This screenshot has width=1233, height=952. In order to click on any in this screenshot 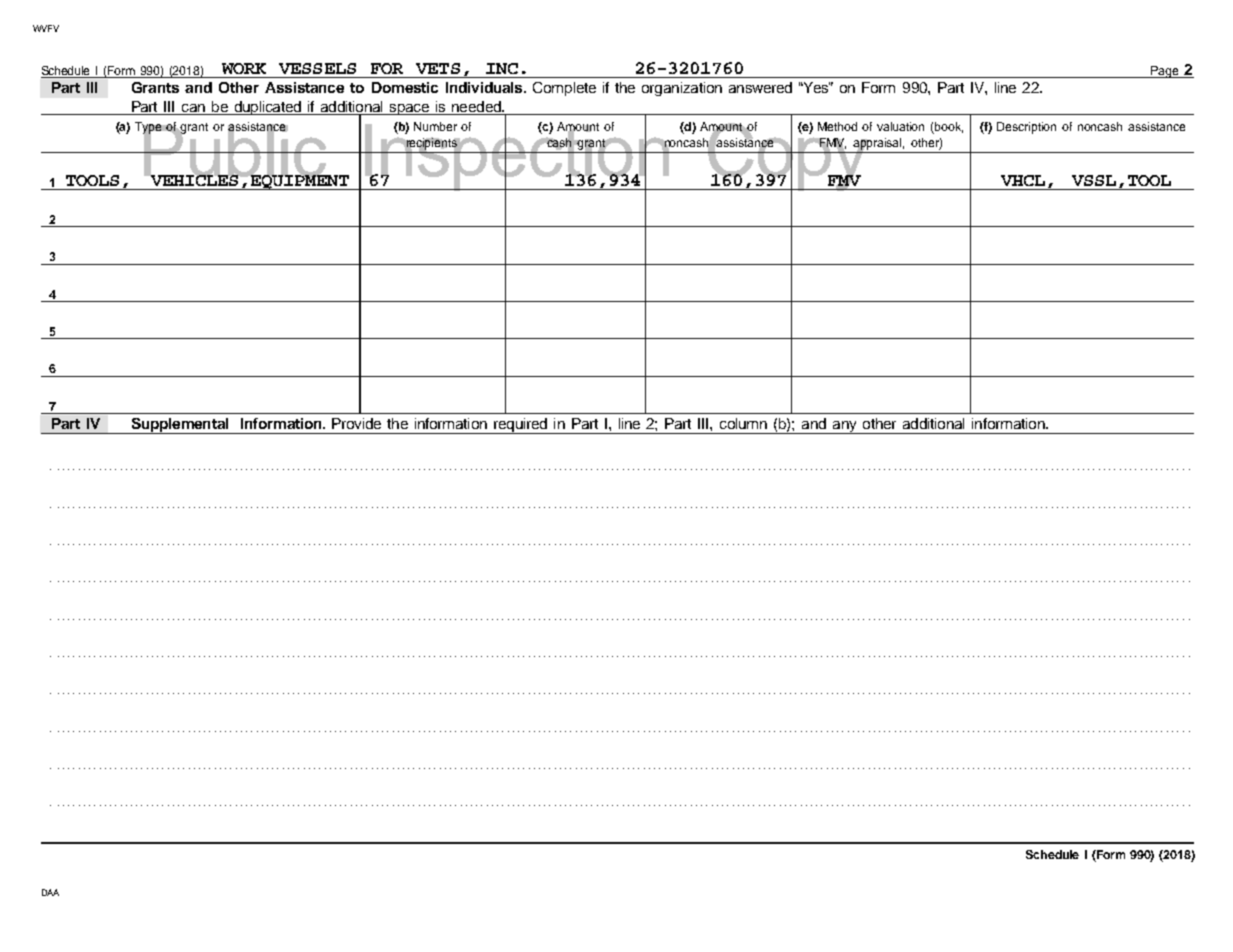, I will do `click(844, 427)`.
